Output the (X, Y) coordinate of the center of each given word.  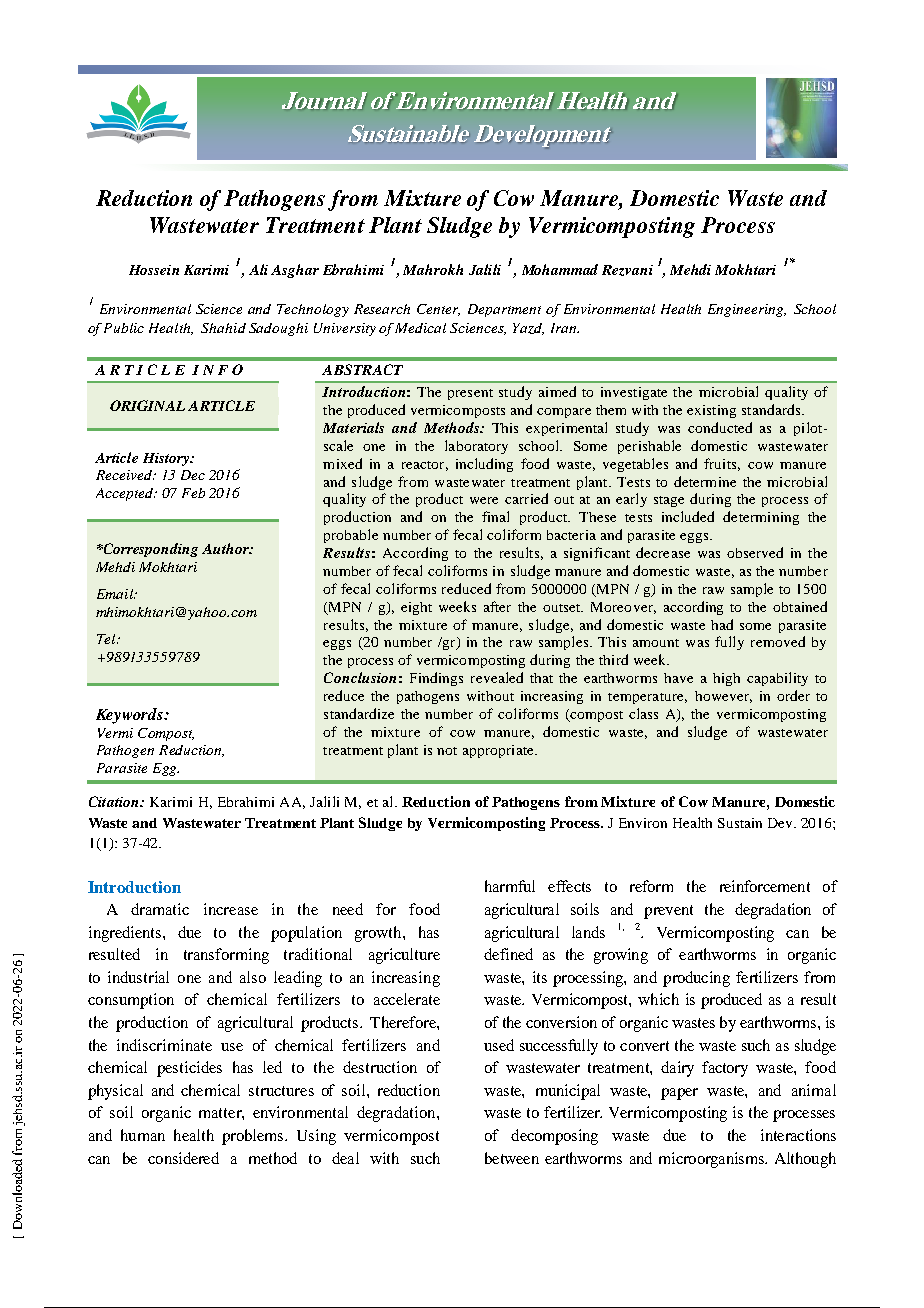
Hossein (154, 270)
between (512, 1158)
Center (438, 310)
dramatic (160, 909)
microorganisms (712, 1160)
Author (226, 548)
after (497, 606)
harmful (510, 886)
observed (755, 552)
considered (183, 1158)
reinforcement (765, 886)
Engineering (747, 310)
